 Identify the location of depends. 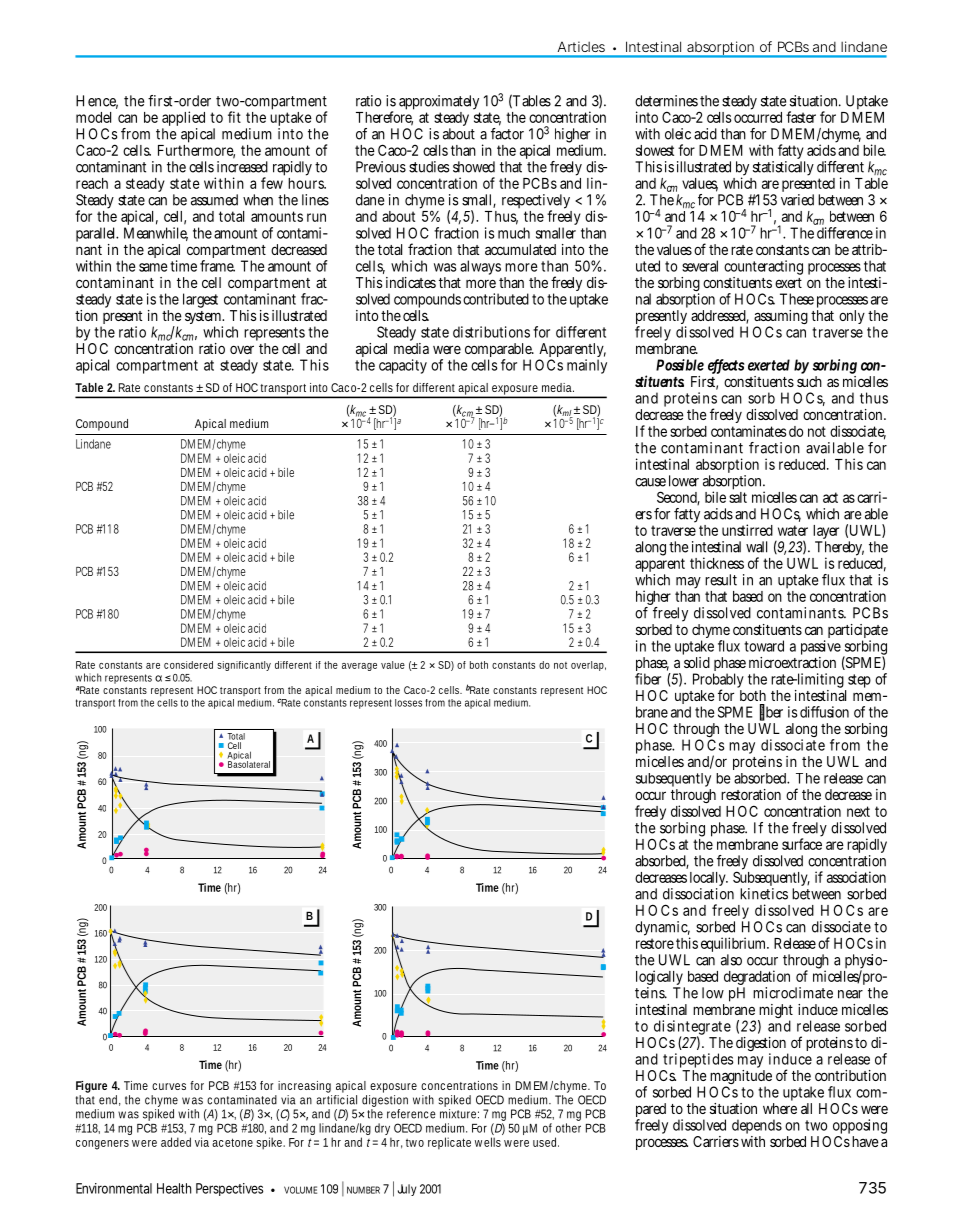
(757, 1128).
